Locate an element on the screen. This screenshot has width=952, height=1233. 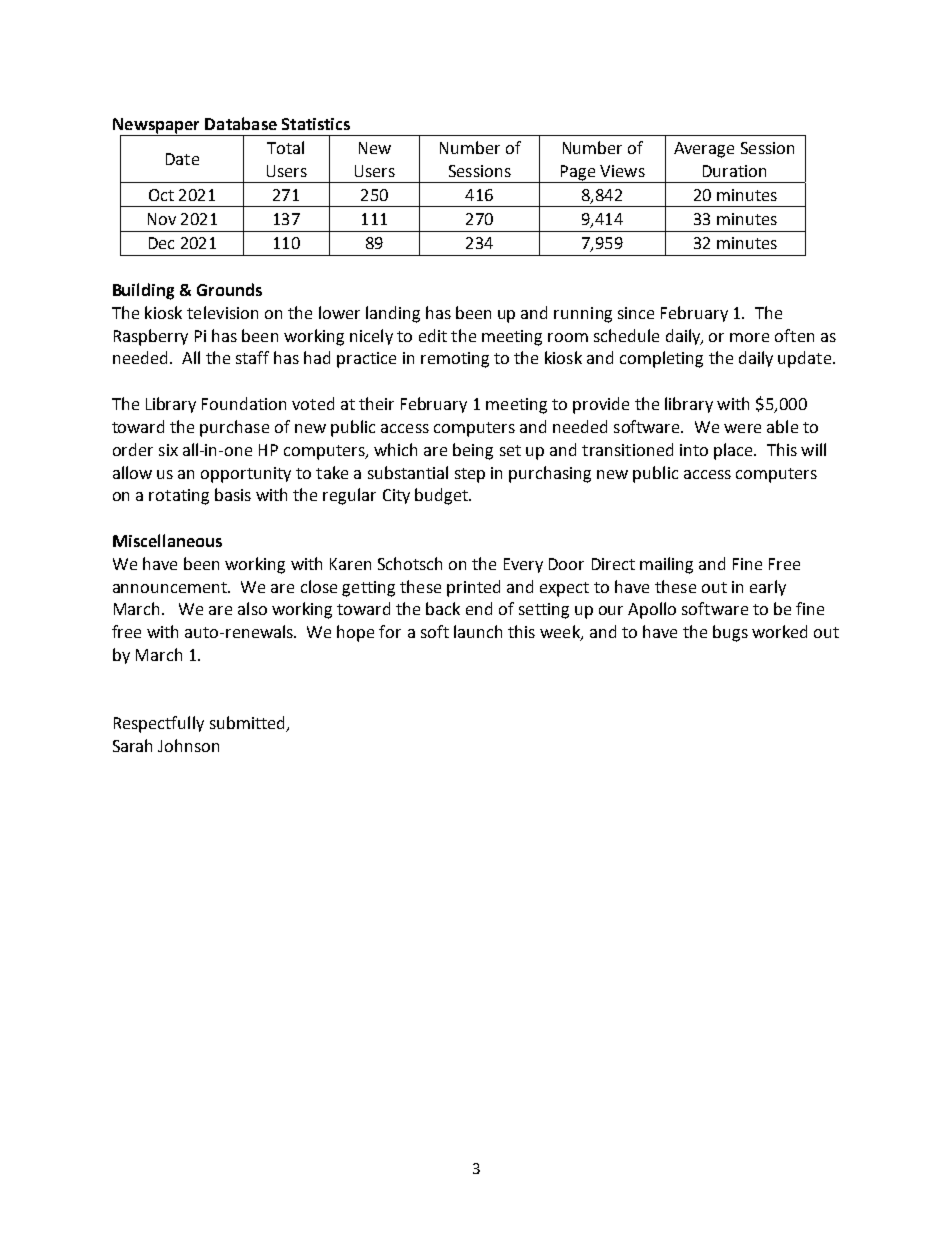
submitted is located at coordinates (249, 724).
